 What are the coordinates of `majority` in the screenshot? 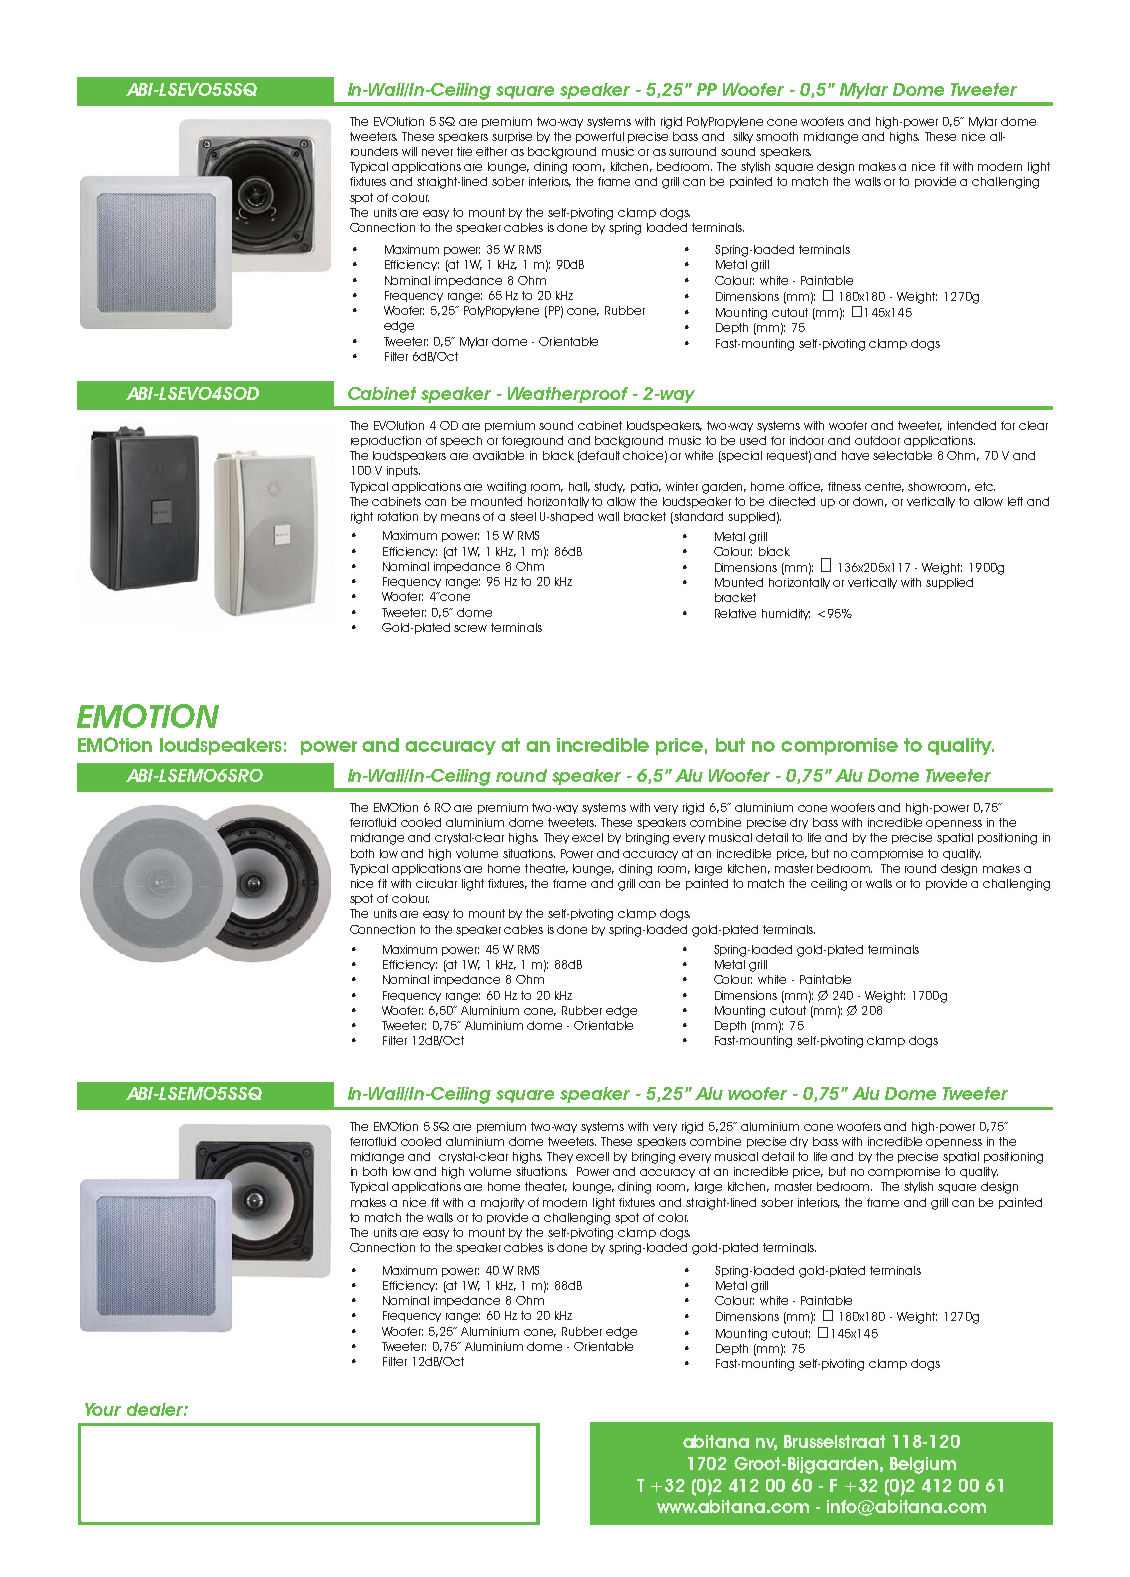 It's located at (502, 1203).
